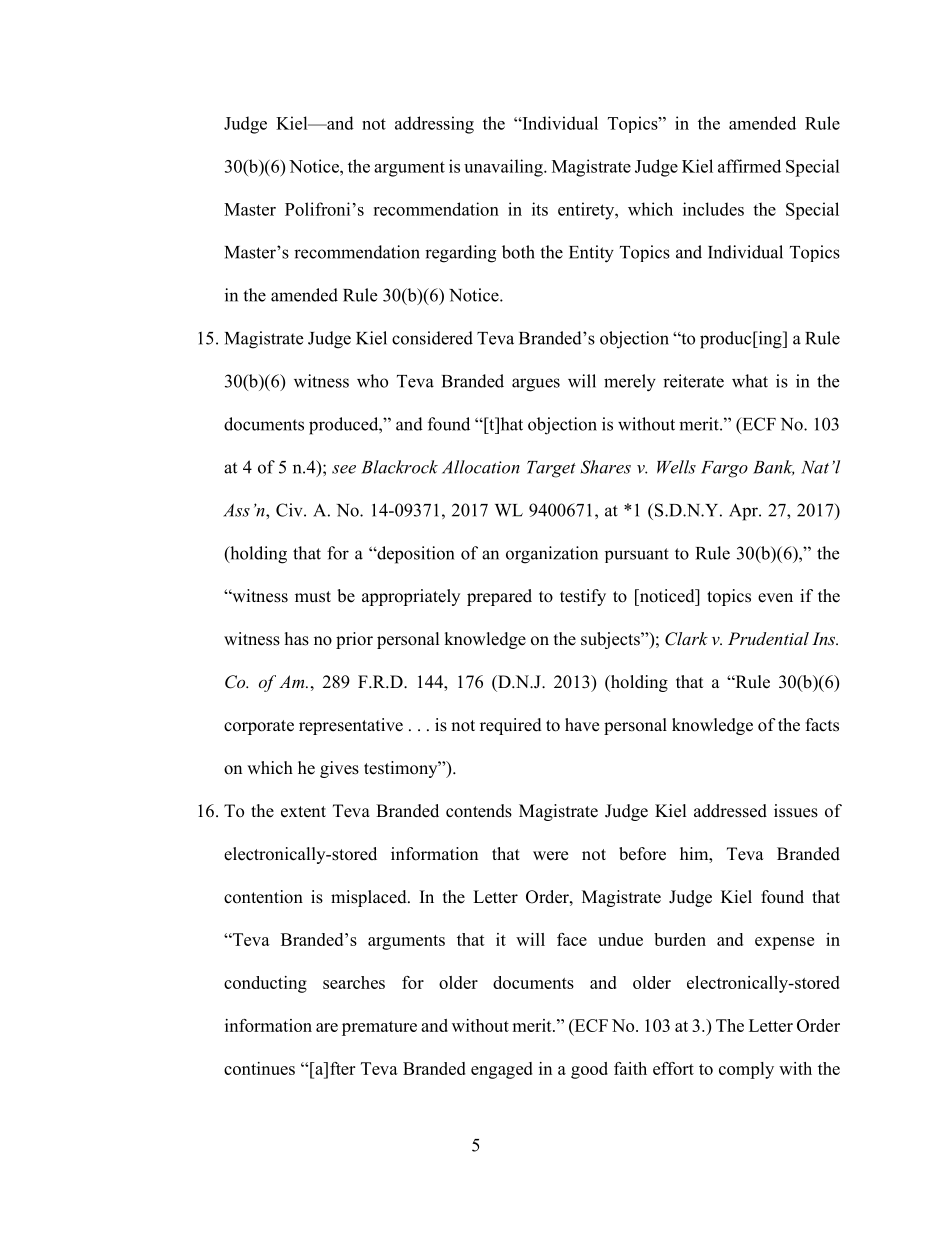  I want to click on its, so click(540, 209).
